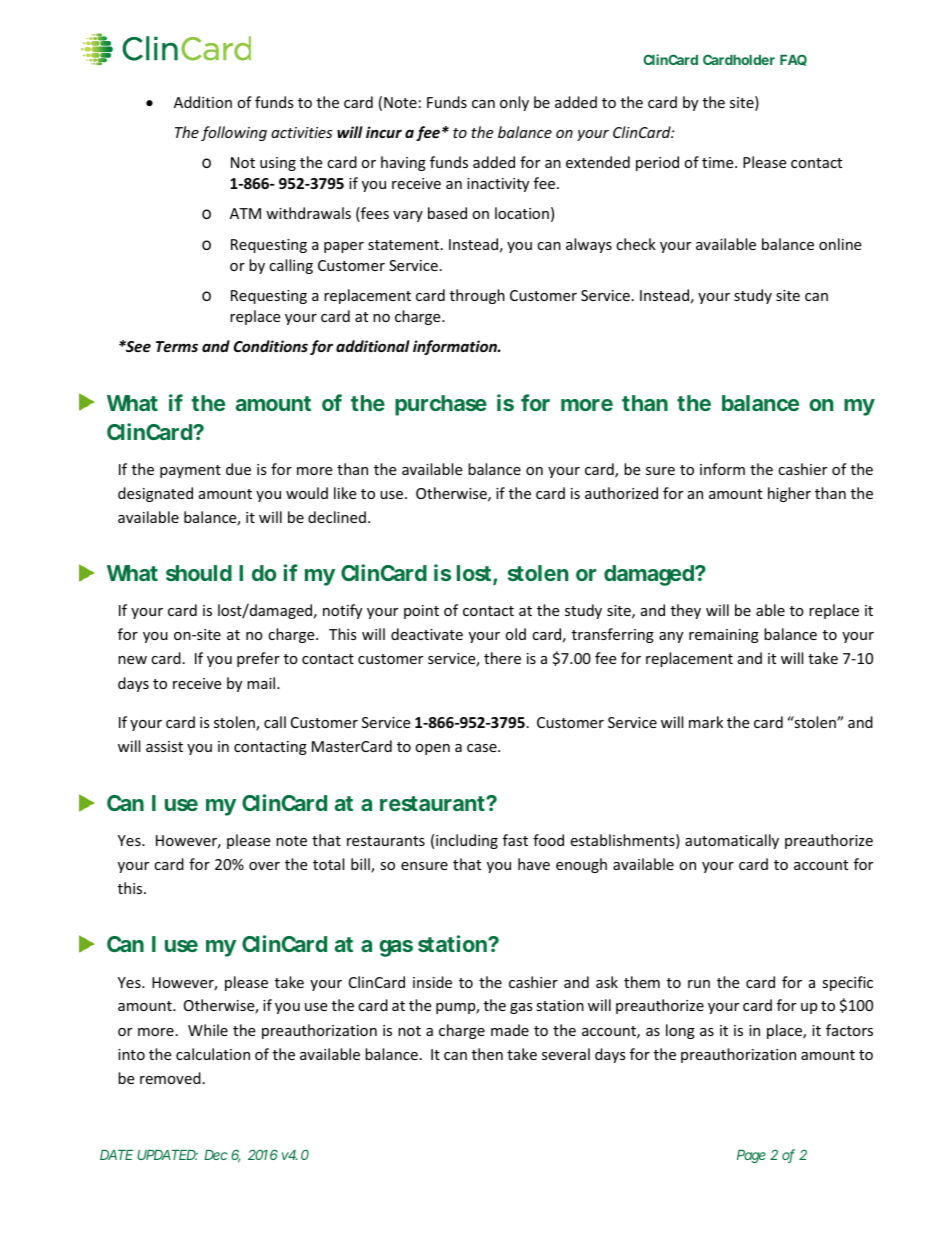 The height and width of the image is (1233, 952). I want to click on mark, so click(706, 722).
